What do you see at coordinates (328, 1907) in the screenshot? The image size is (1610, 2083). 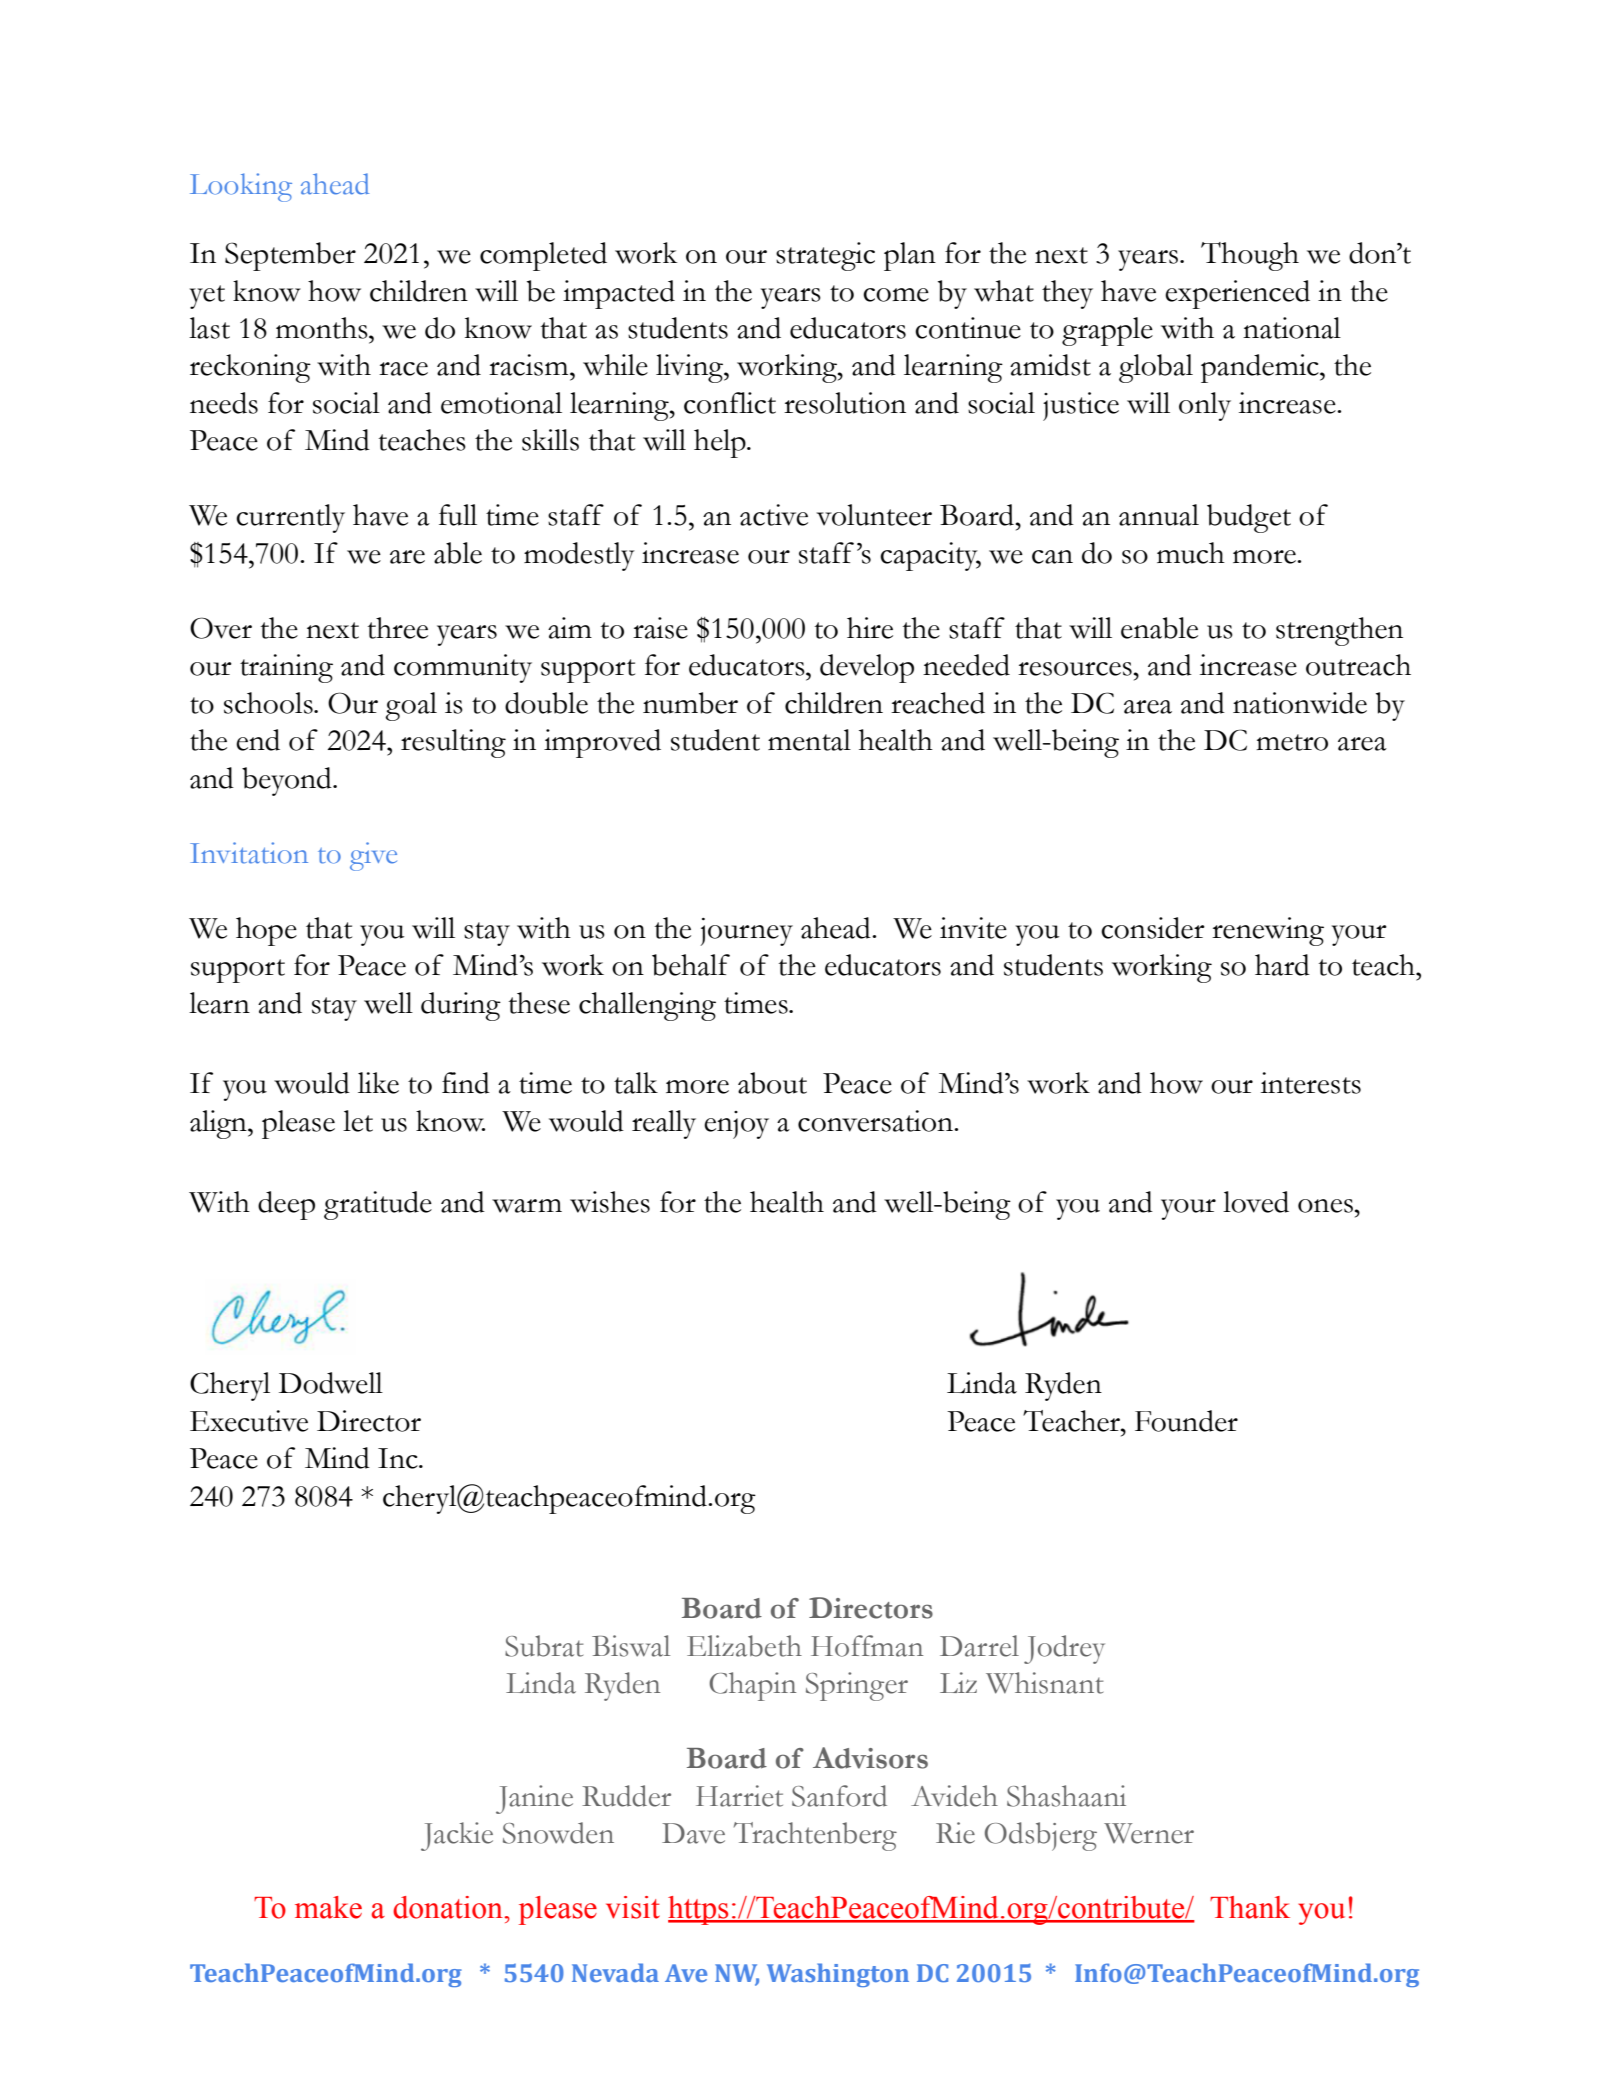 I see `make` at bounding box center [328, 1907].
